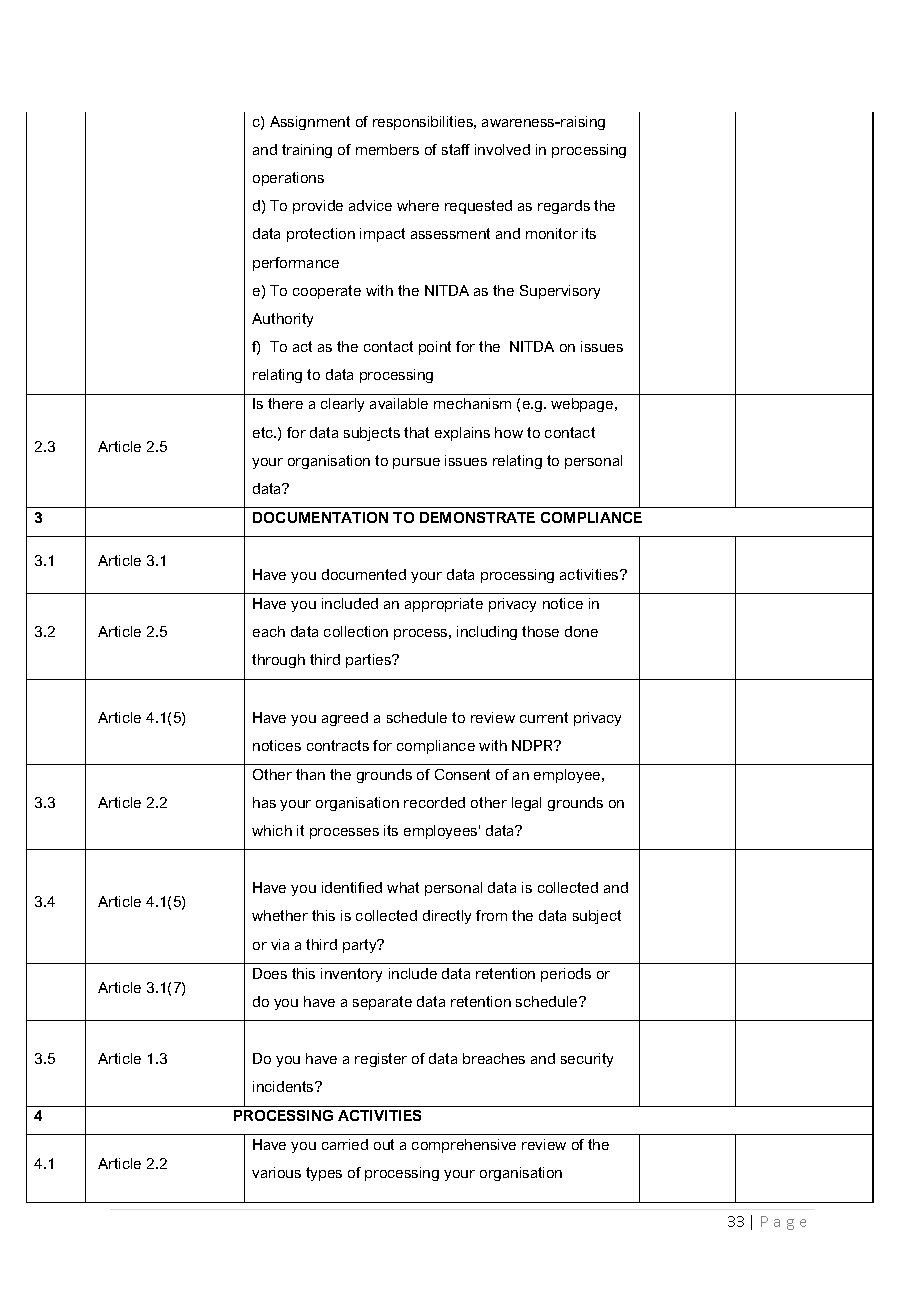 This screenshot has width=924, height=1308. I want to click on types, so click(324, 1174).
